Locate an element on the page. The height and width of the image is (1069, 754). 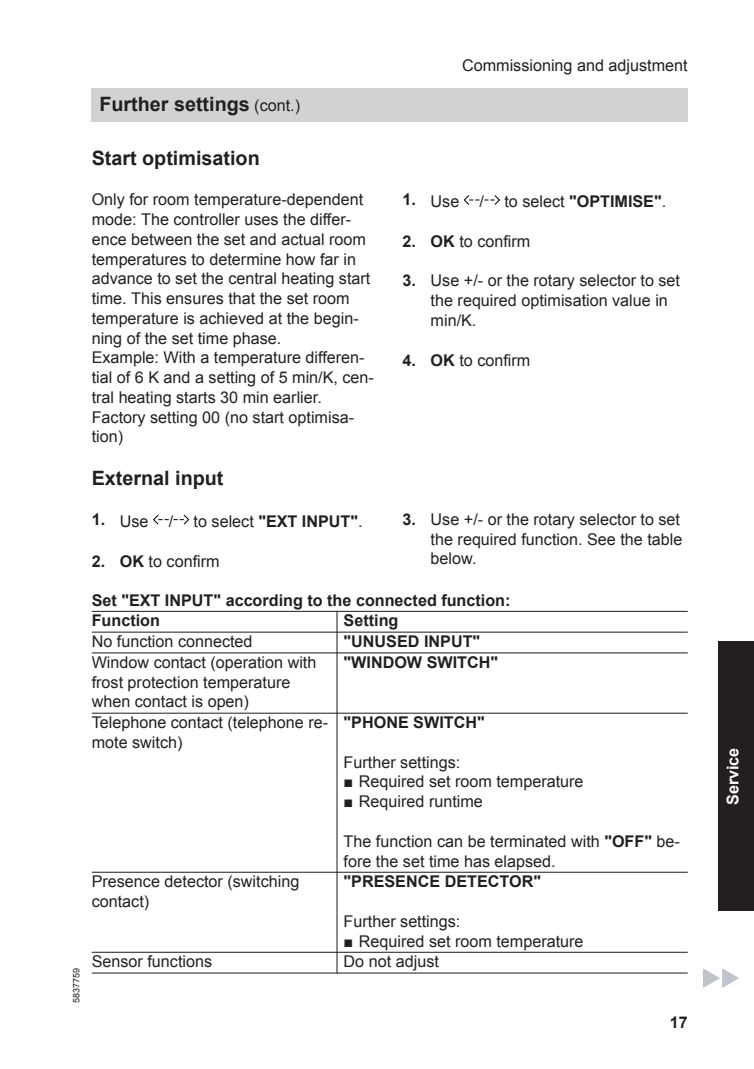
value is located at coordinates (631, 300).
